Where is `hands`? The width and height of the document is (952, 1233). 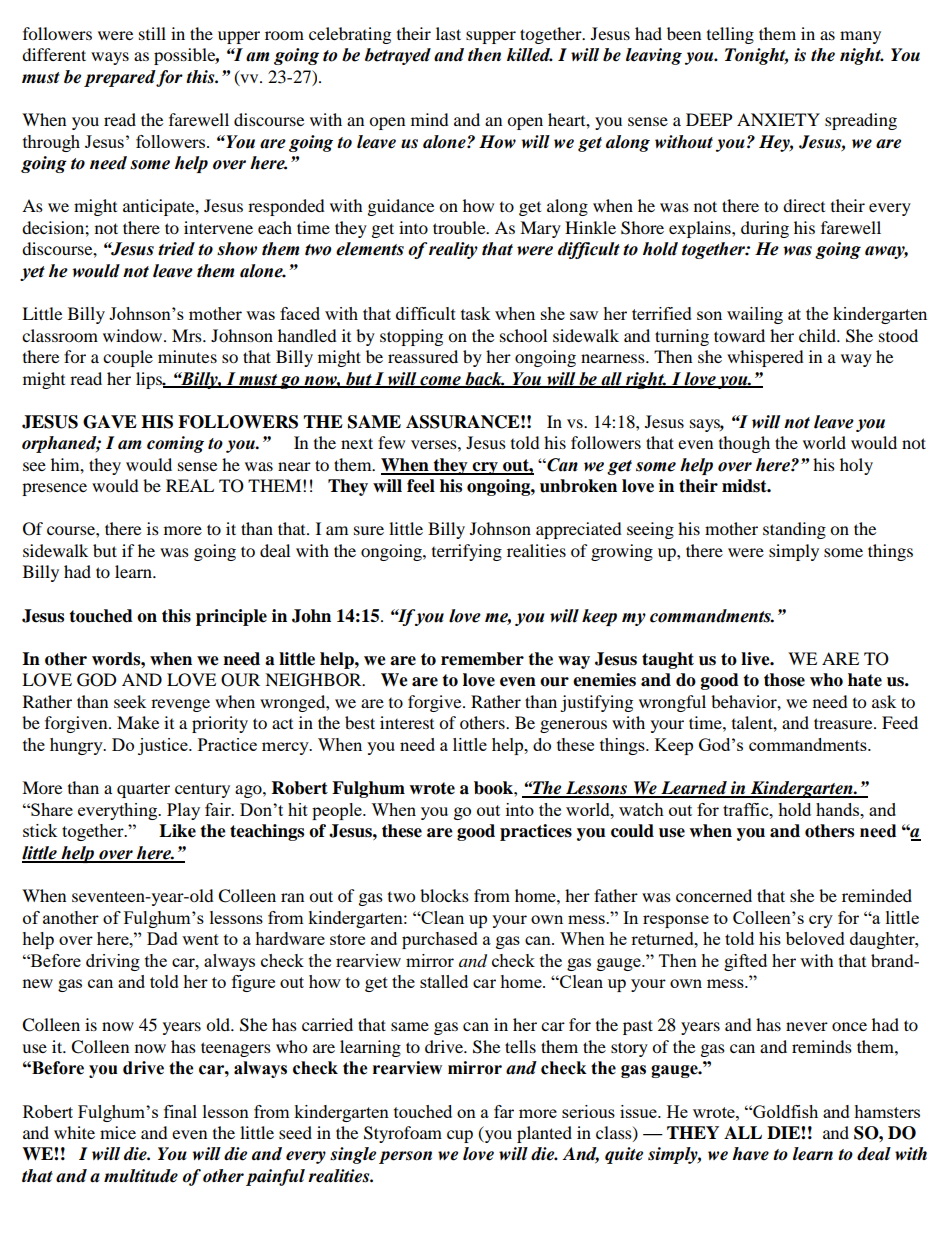 hands is located at coordinates (839, 809).
